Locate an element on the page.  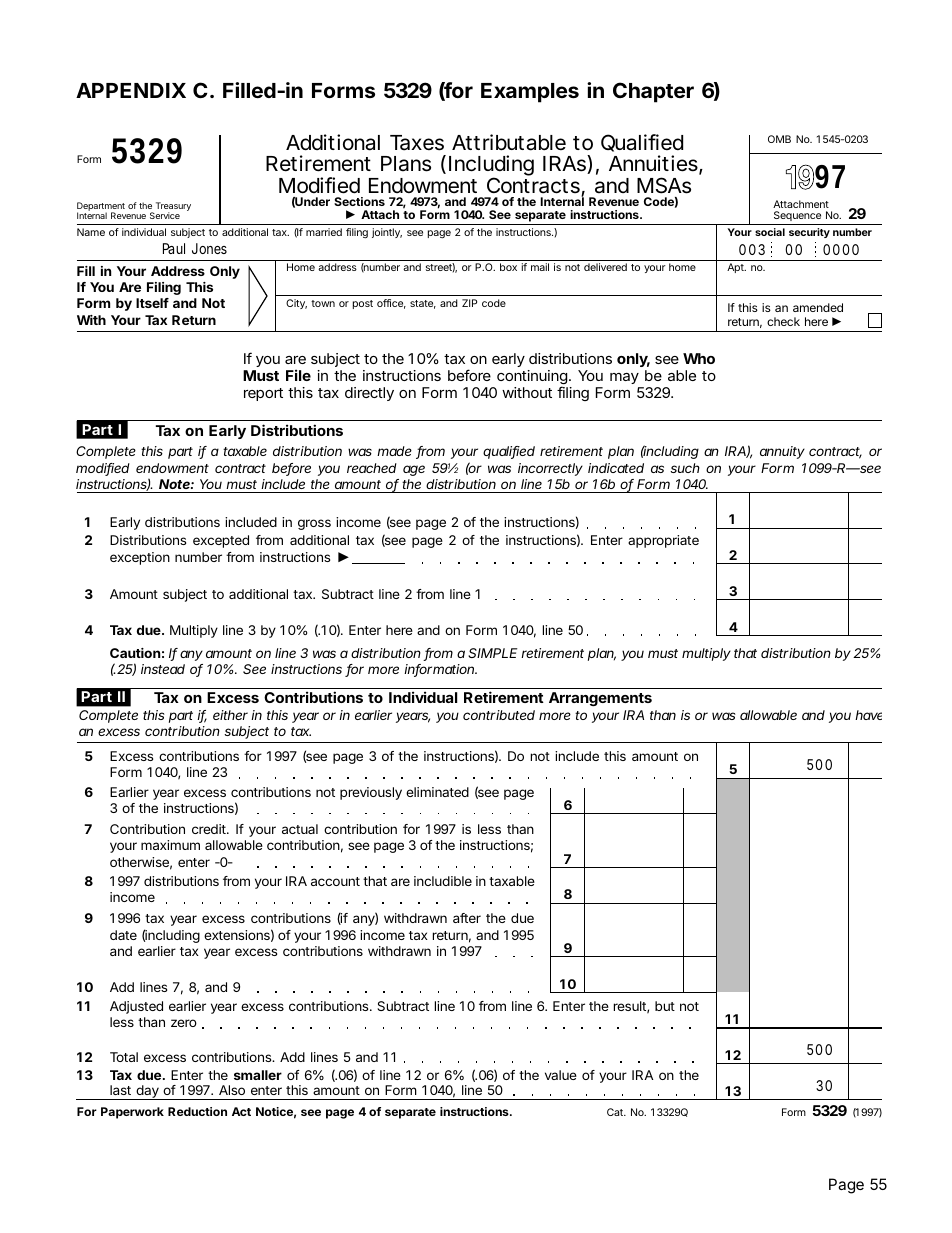
APPENDIX is located at coordinates (131, 90).
